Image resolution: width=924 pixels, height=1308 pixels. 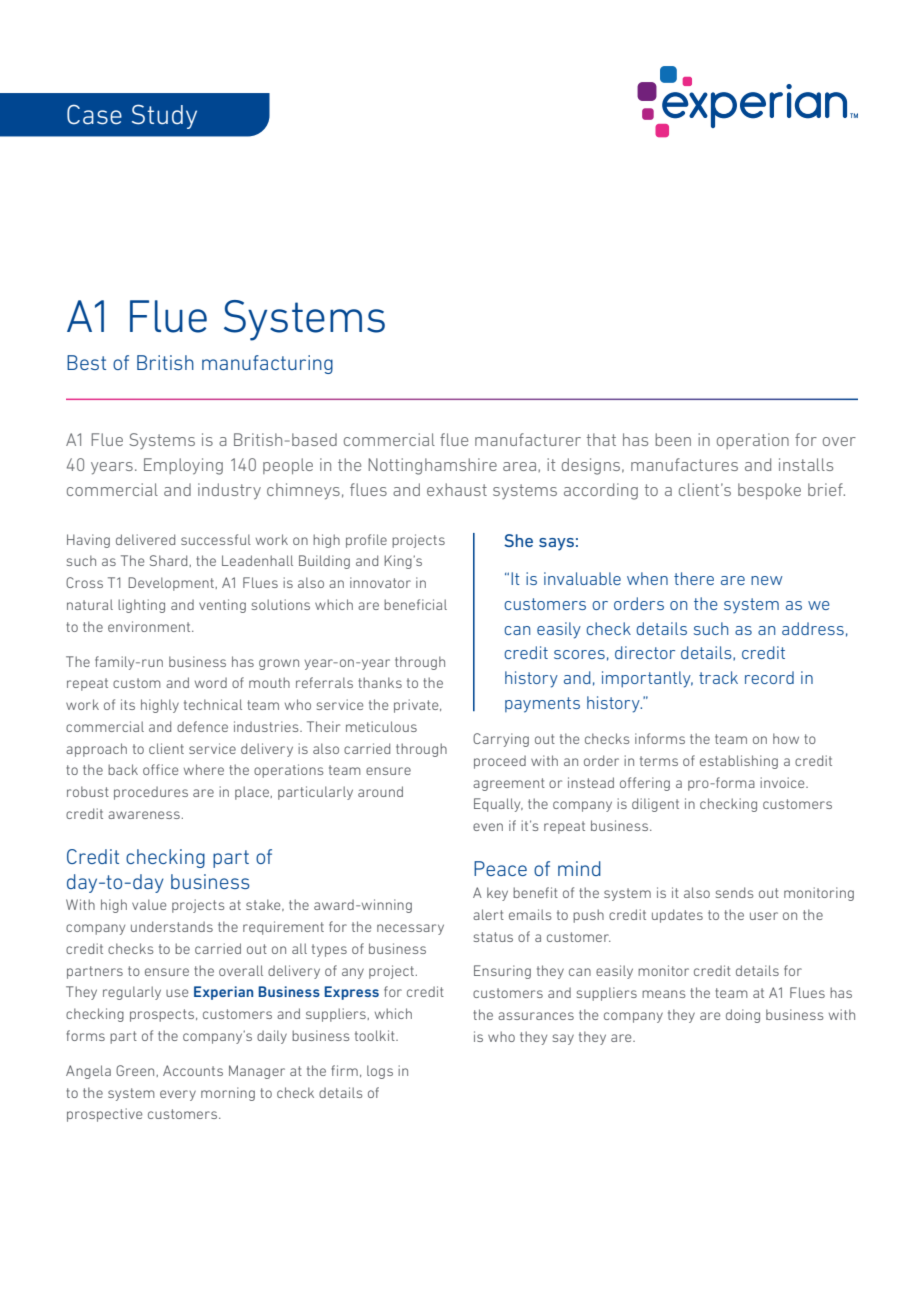 I want to click on exhaust, so click(x=457, y=489).
